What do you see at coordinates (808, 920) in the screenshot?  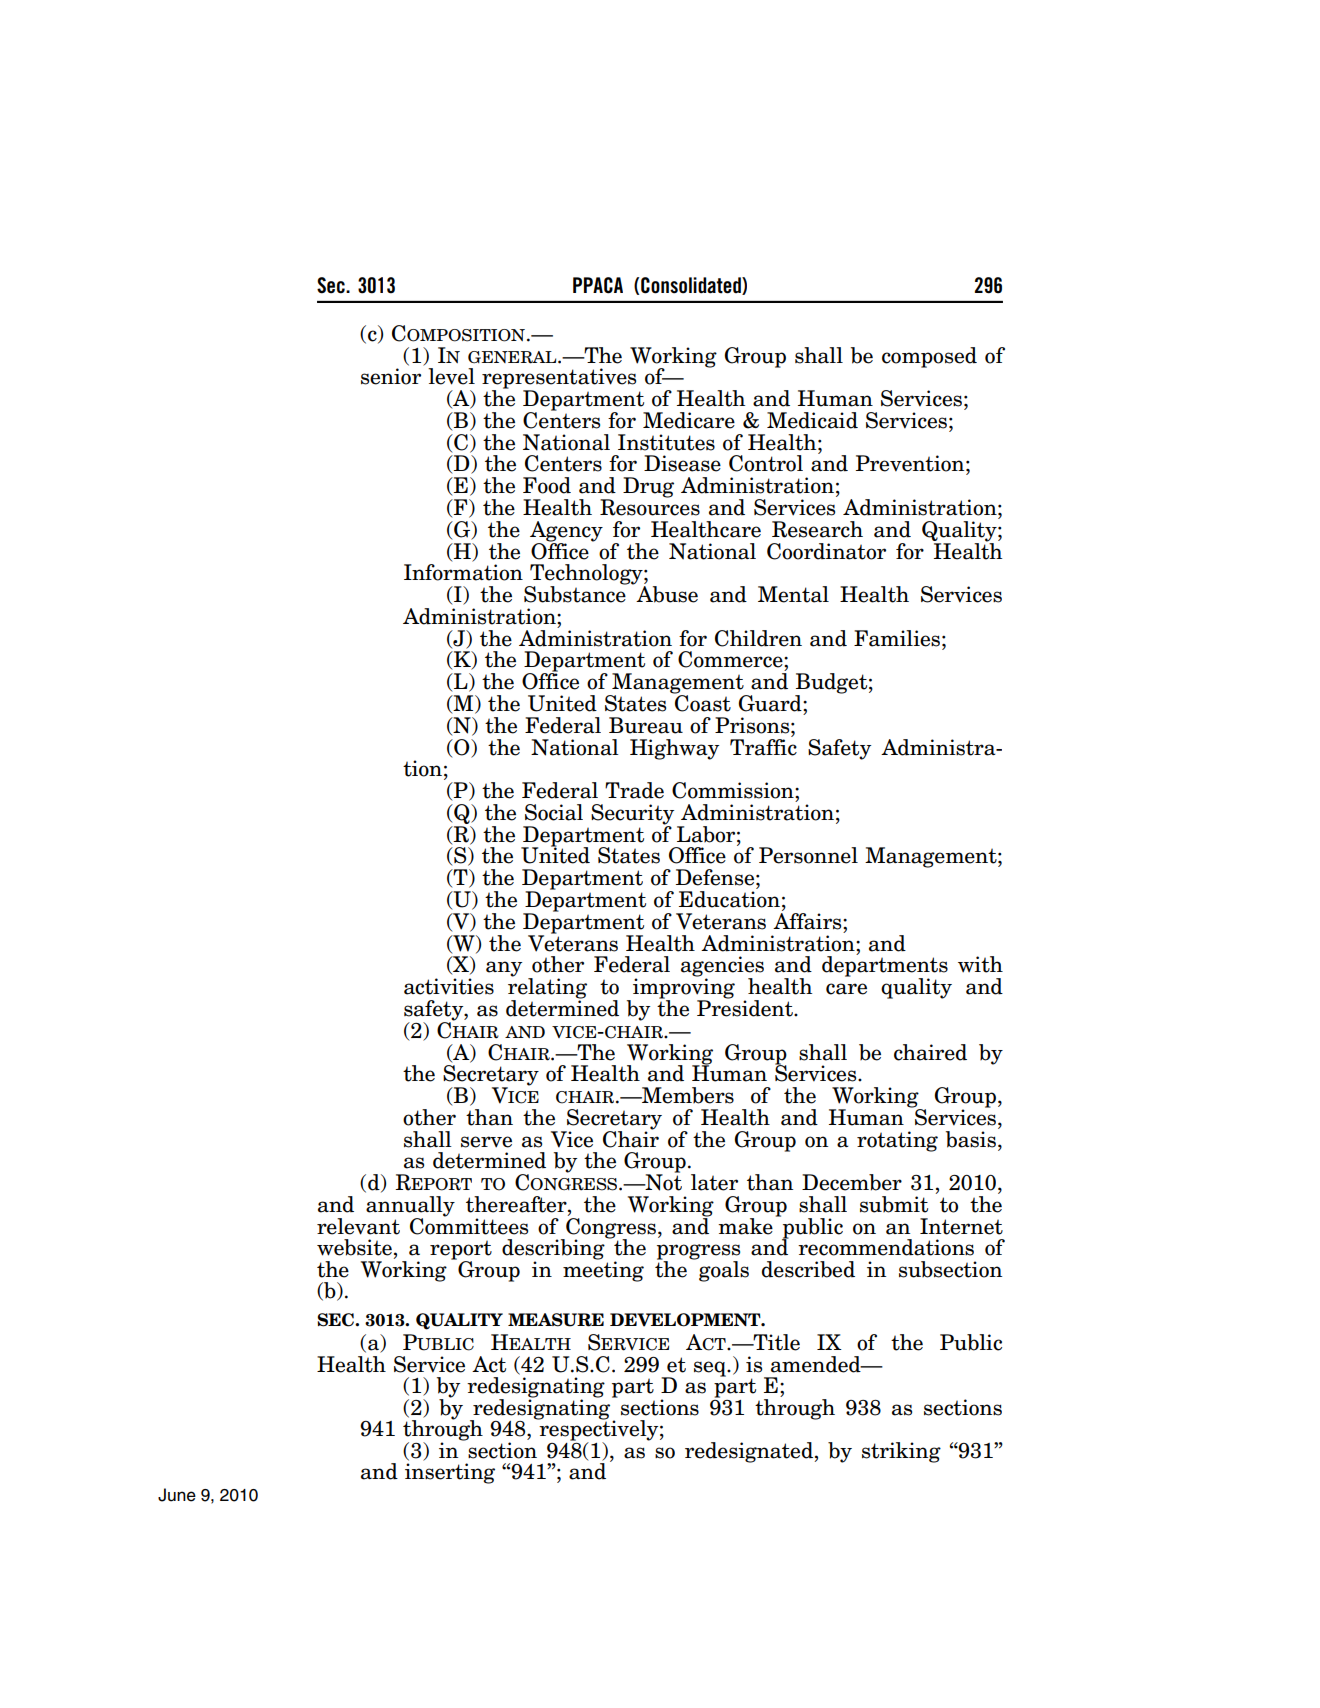 I see `Affairs` at bounding box center [808, 920].
